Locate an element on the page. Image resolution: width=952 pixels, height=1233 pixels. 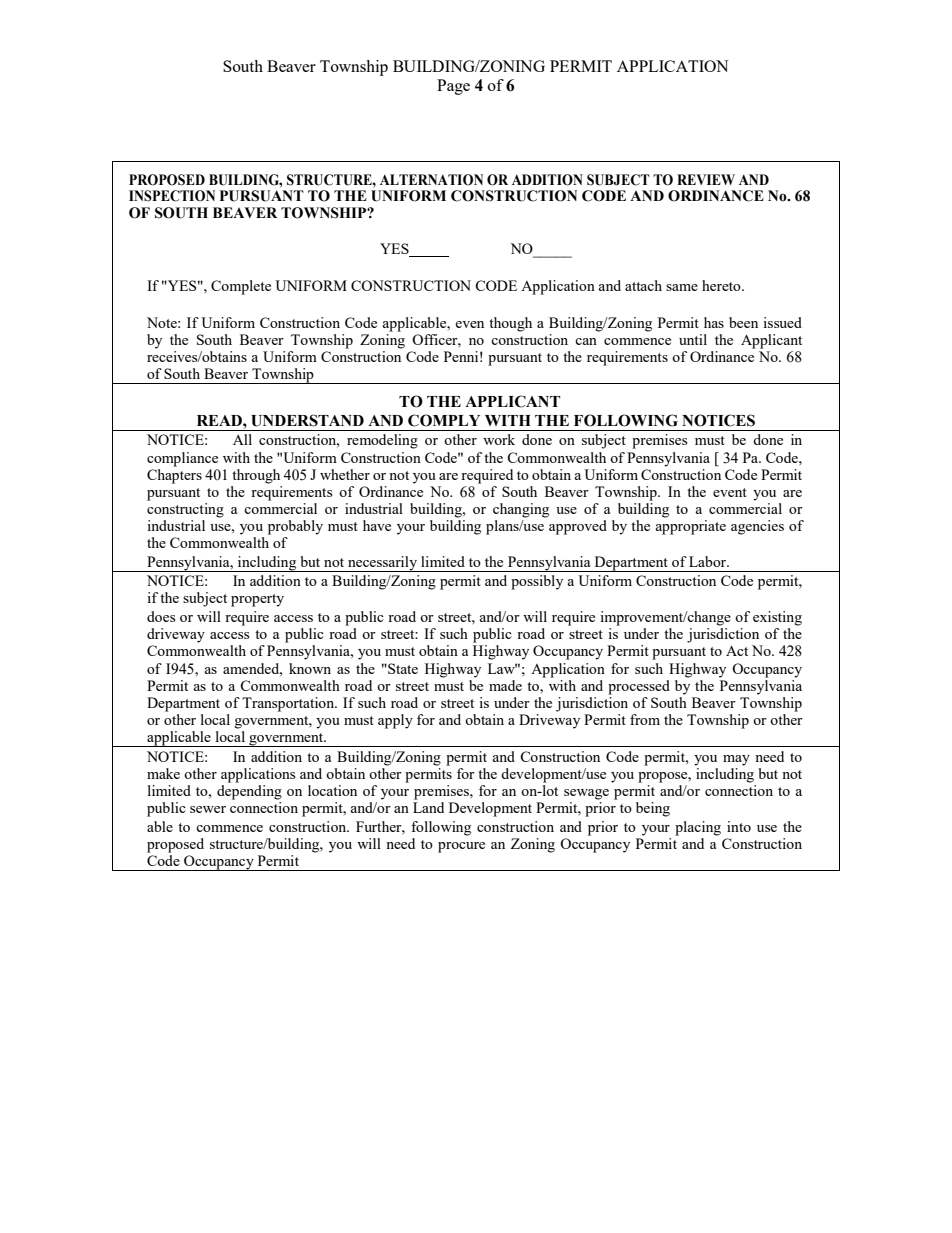
Complete is located at coordinates (241, 287).
